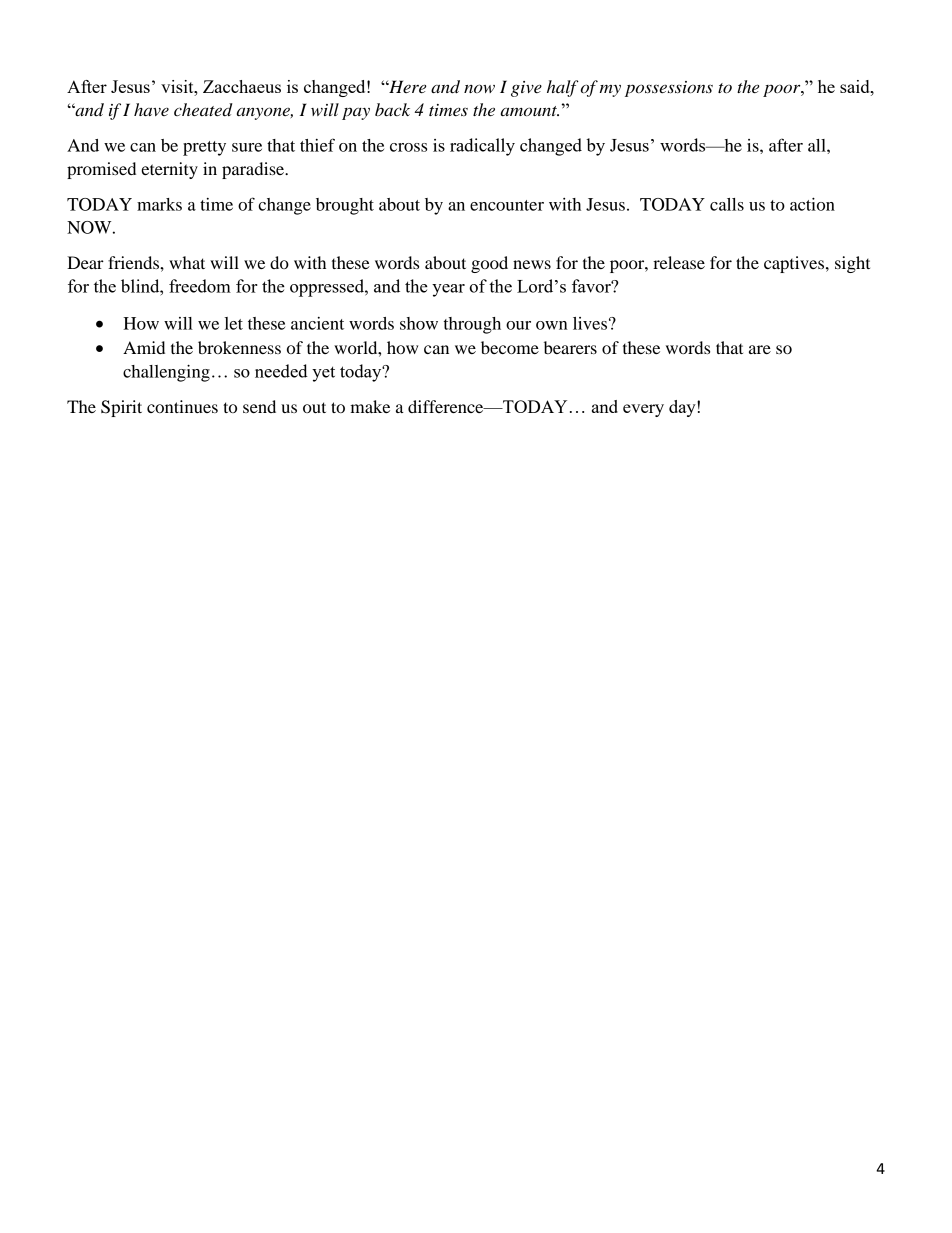 The image size is (952, 1233). What do you see at coordinates (489, 264) in the screenshot?
I see `good` at bounding box center [489, 264].
